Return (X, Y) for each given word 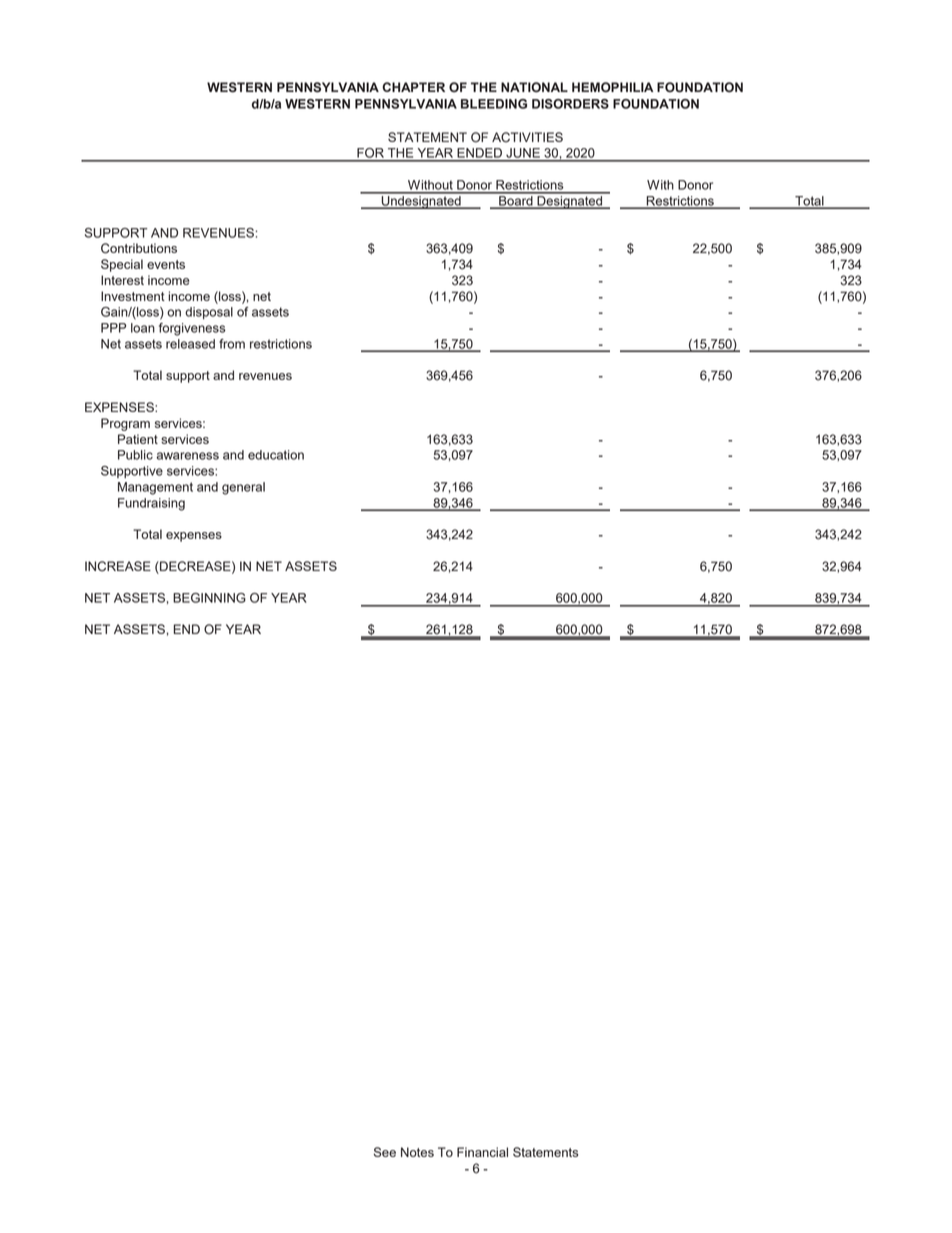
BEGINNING (209, 598)
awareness (187, 456)
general (243, 488)
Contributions (139, 248)
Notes (417, 1152)
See (385, 1152)
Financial (482, 1152)
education (276, 455)
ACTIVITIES (527, 137)
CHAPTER (413, 87)
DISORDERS (570, 104)
